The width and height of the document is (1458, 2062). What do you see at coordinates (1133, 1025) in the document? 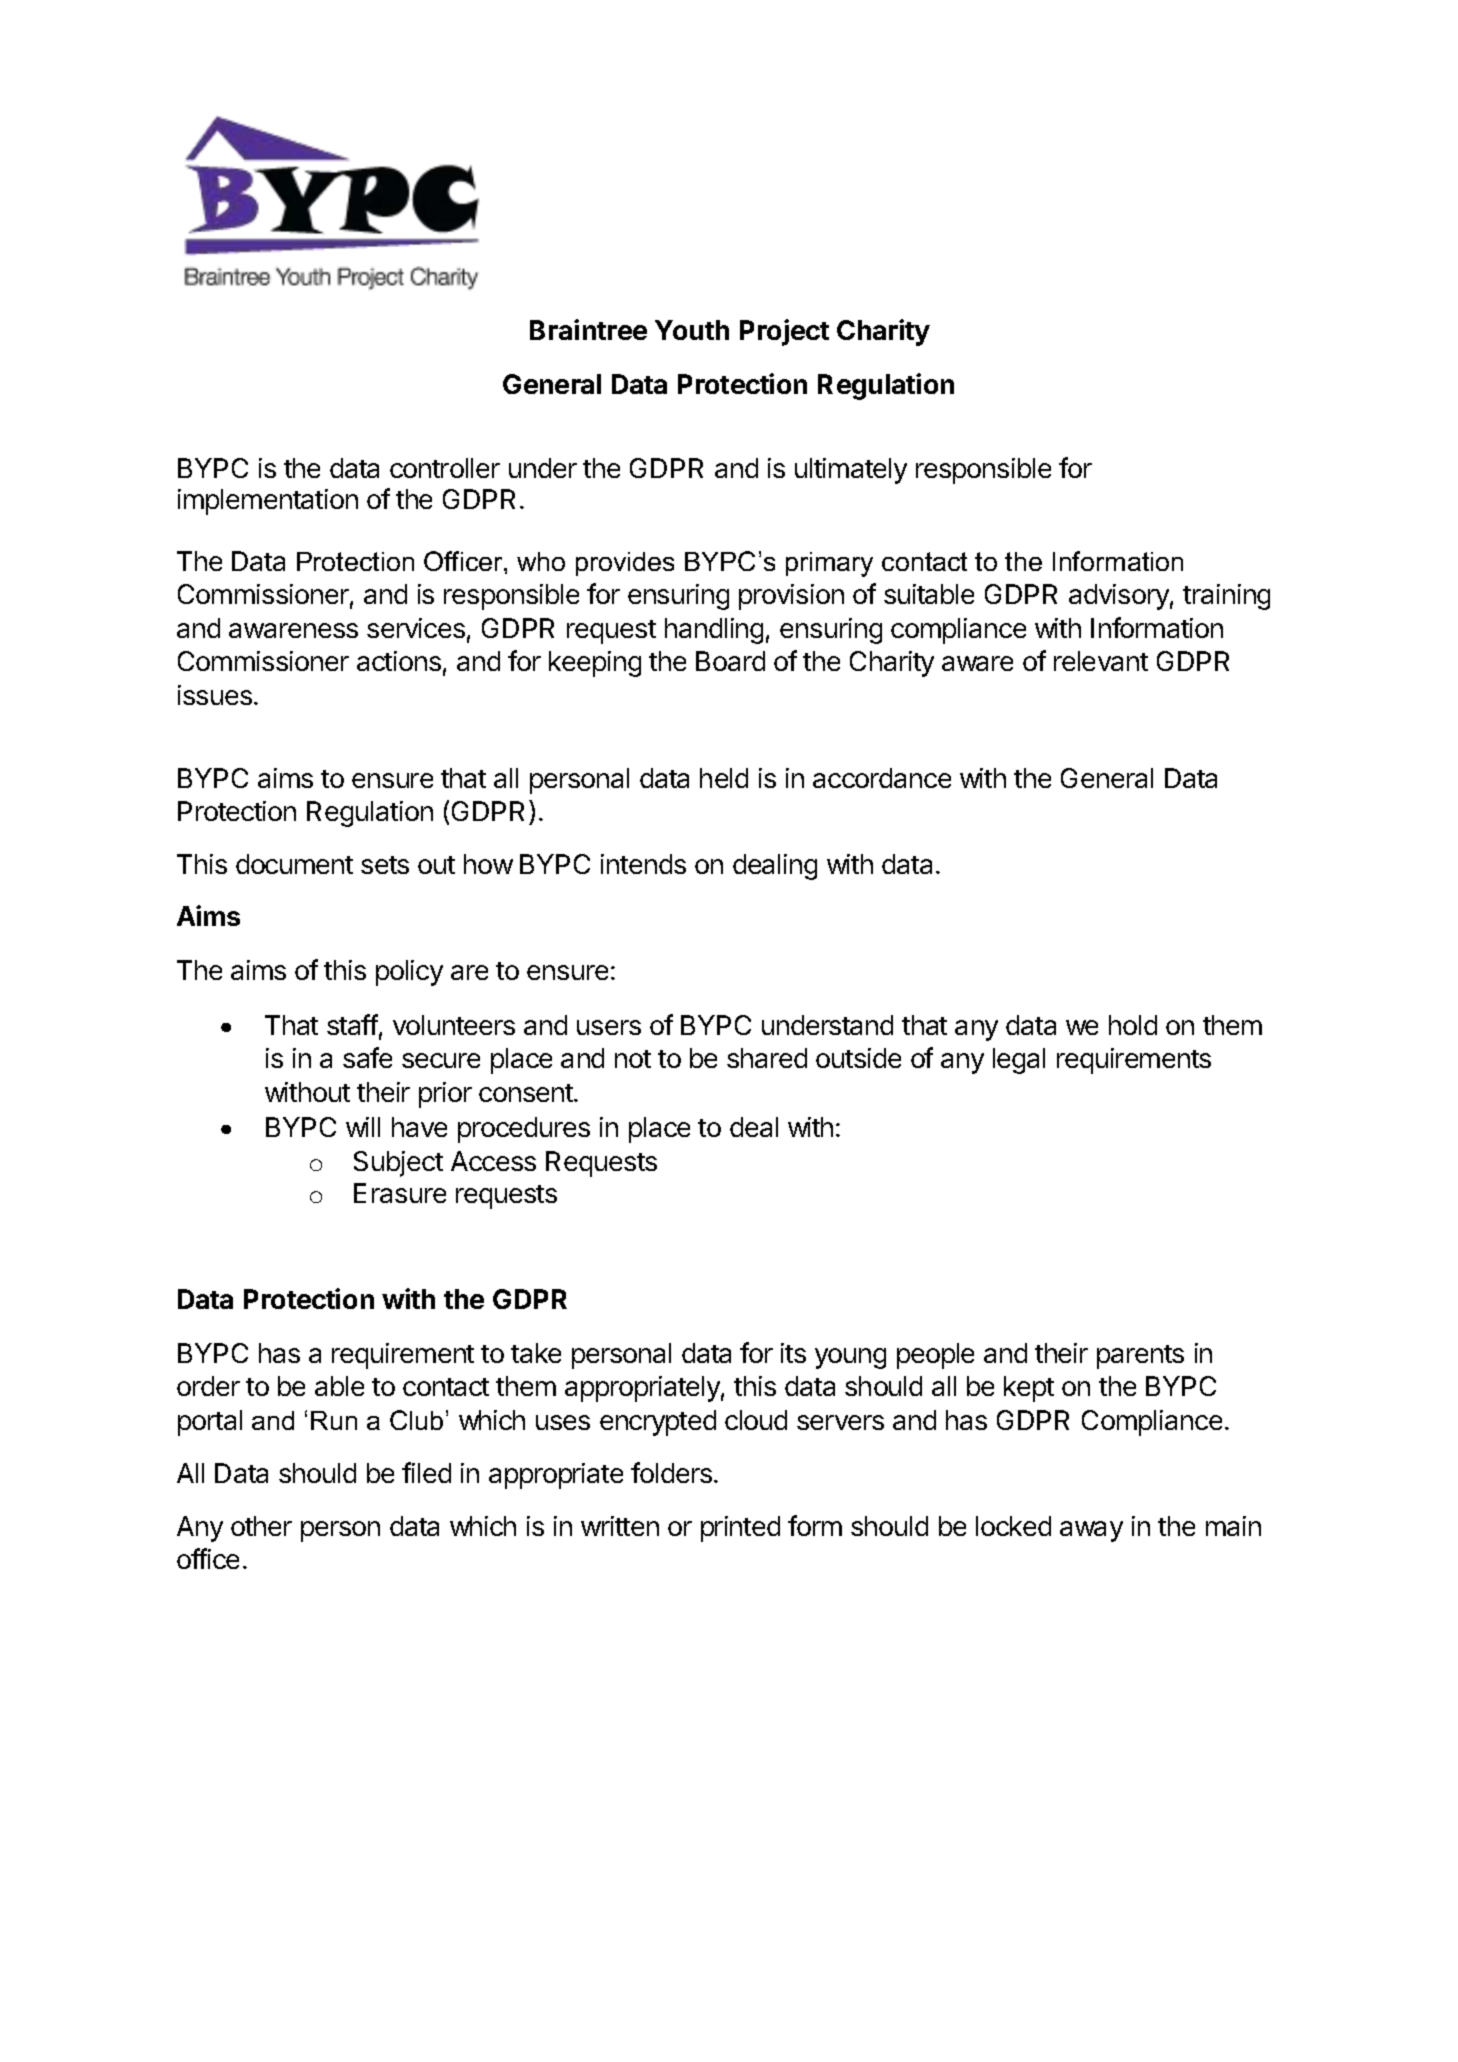
I see `hold` at bounding box center [1133, 1025].
